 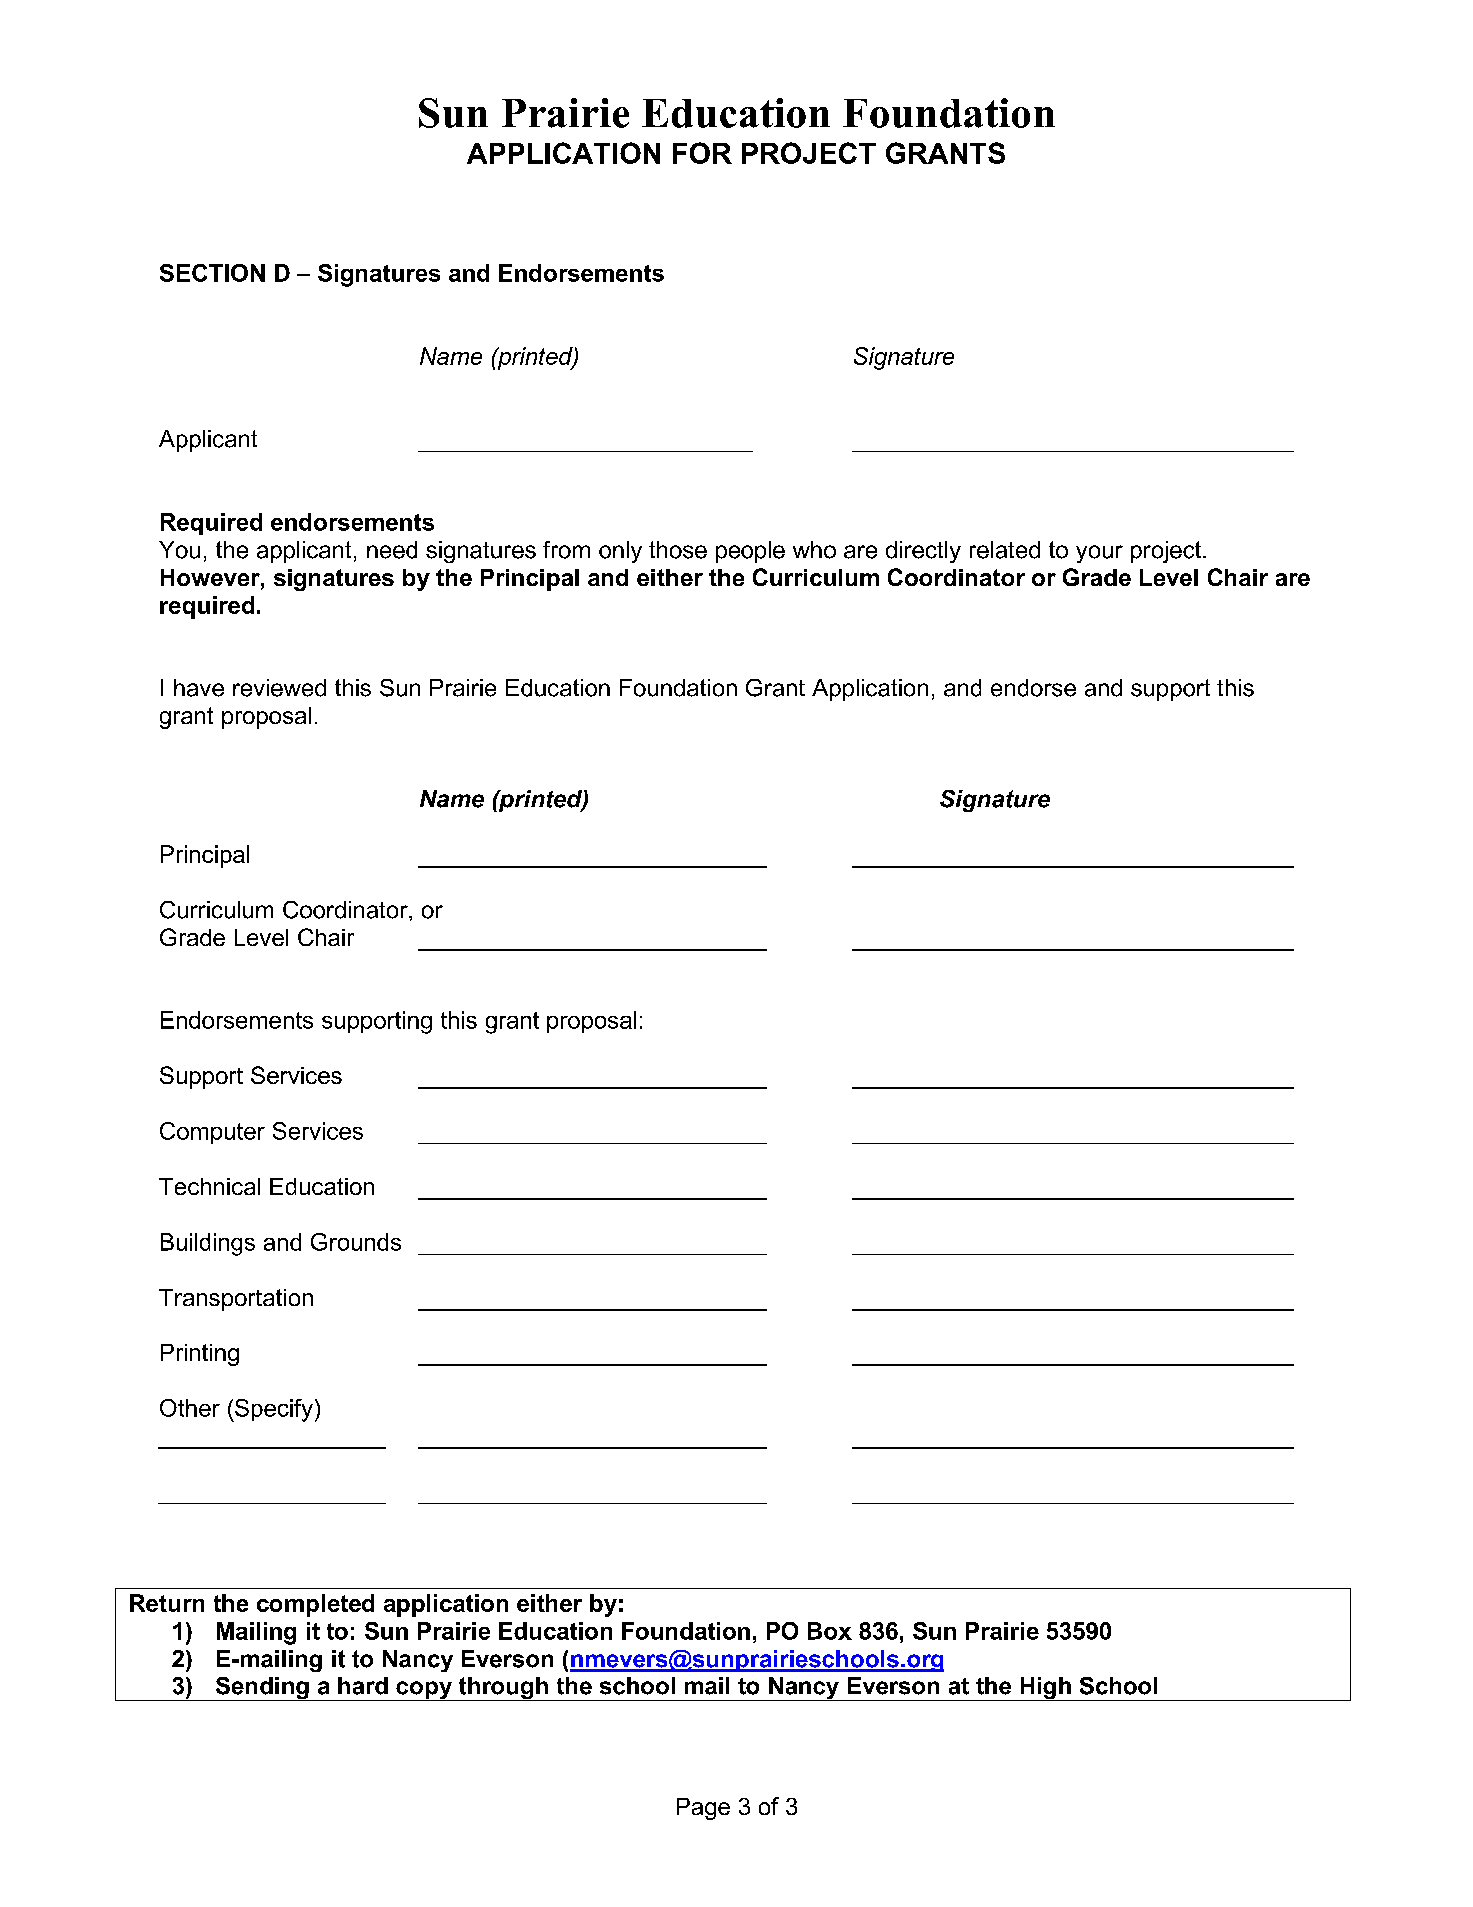 What do you see at coordinates (620, 552) in the screenshot?
I see `only` at bounding box center [620, 552].
